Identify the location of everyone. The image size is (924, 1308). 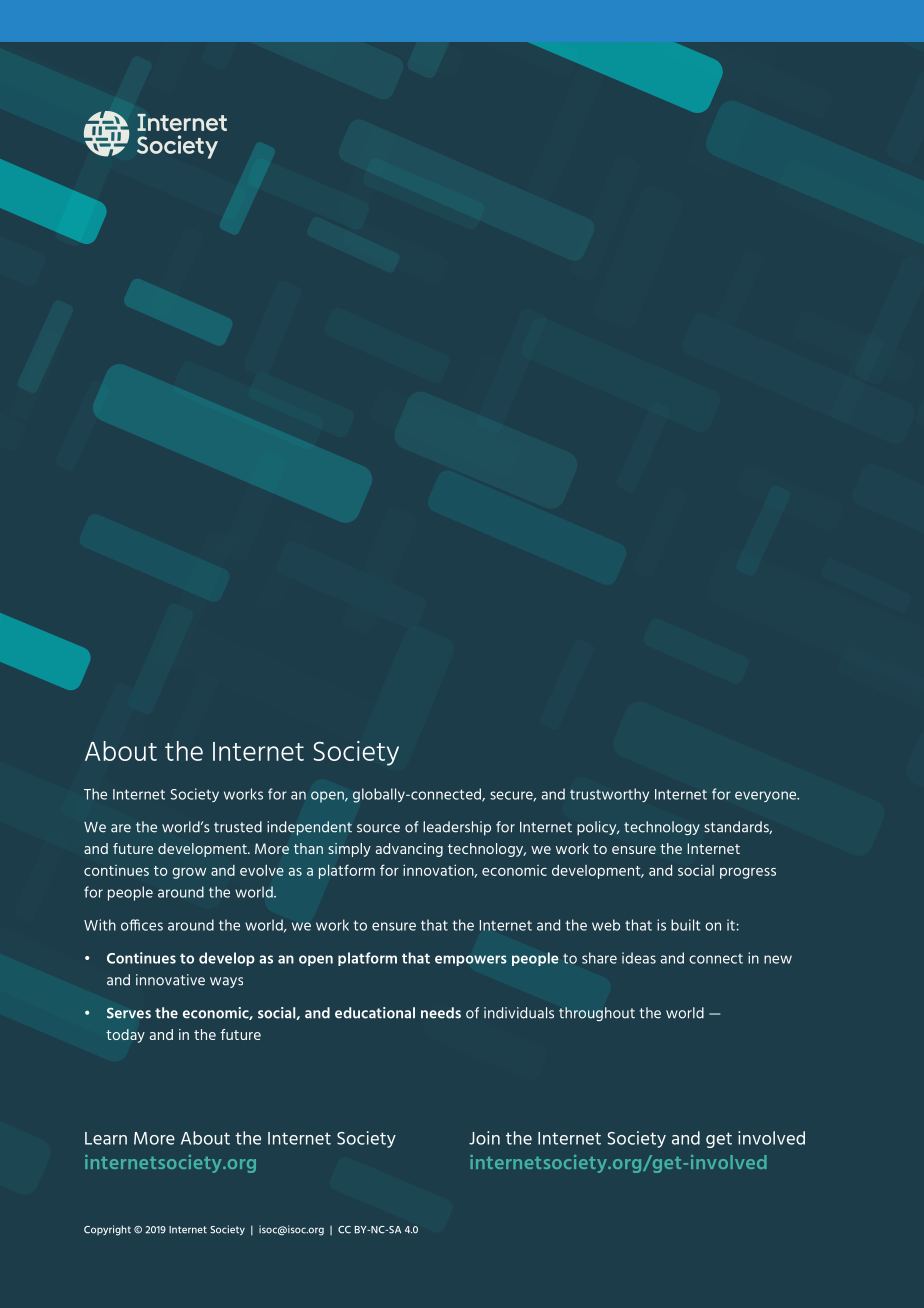
(767, 796).
